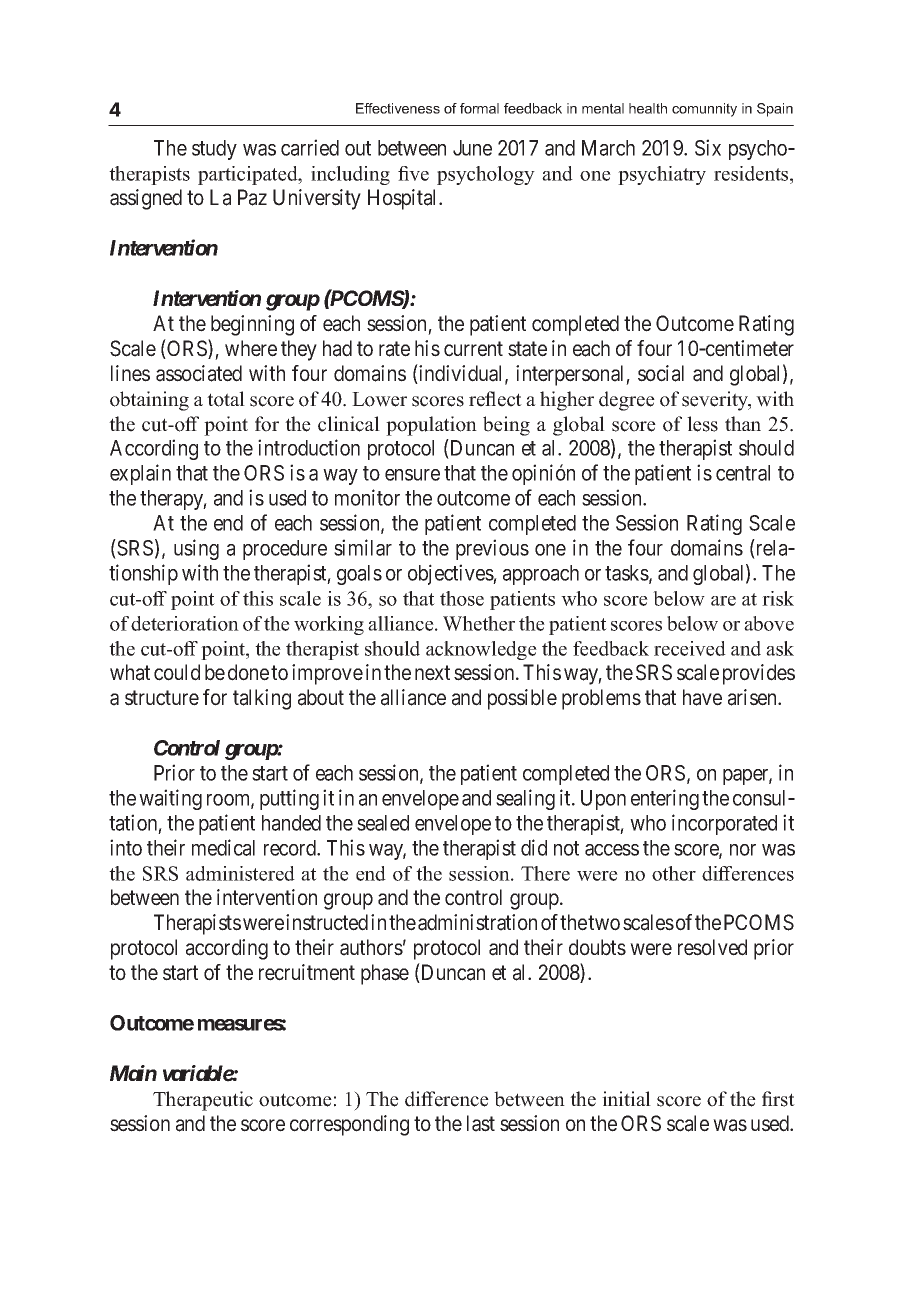 This screenshot has height=1305, width=924. I want to click on Six, so click(708, 147).
